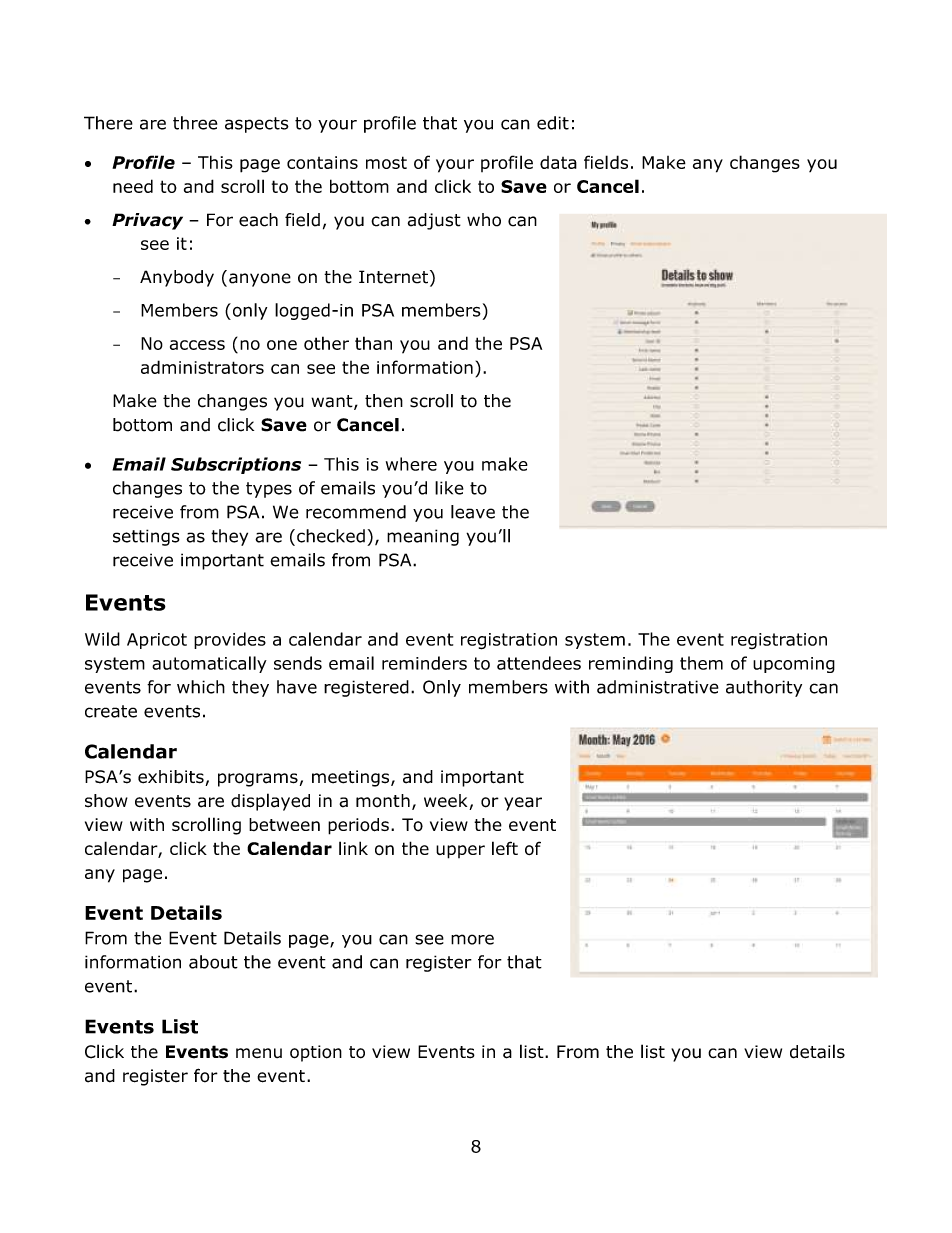  I want to click on meaning, so click(423, 537).
